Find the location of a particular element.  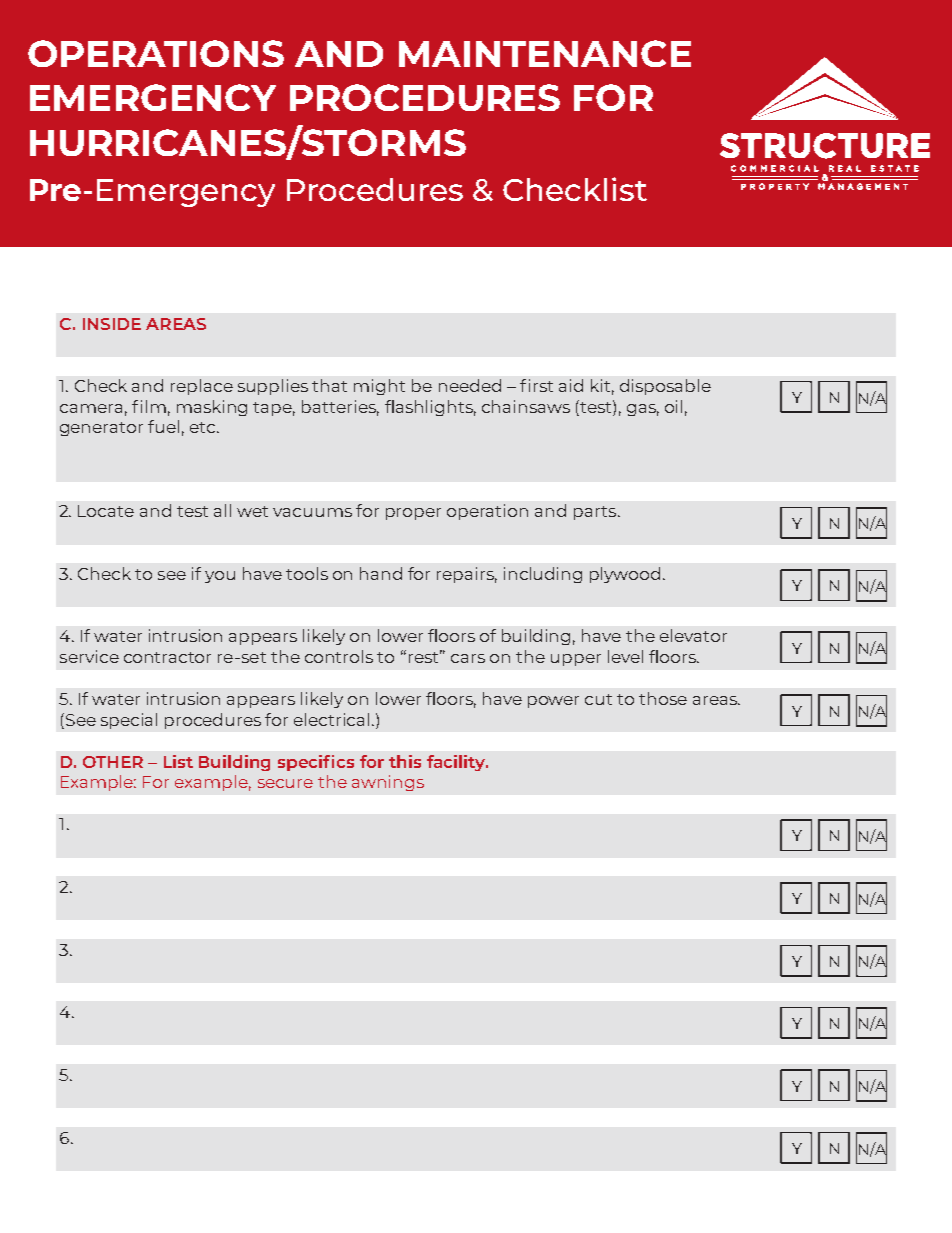

aid is located at coordinates (571, 385).
